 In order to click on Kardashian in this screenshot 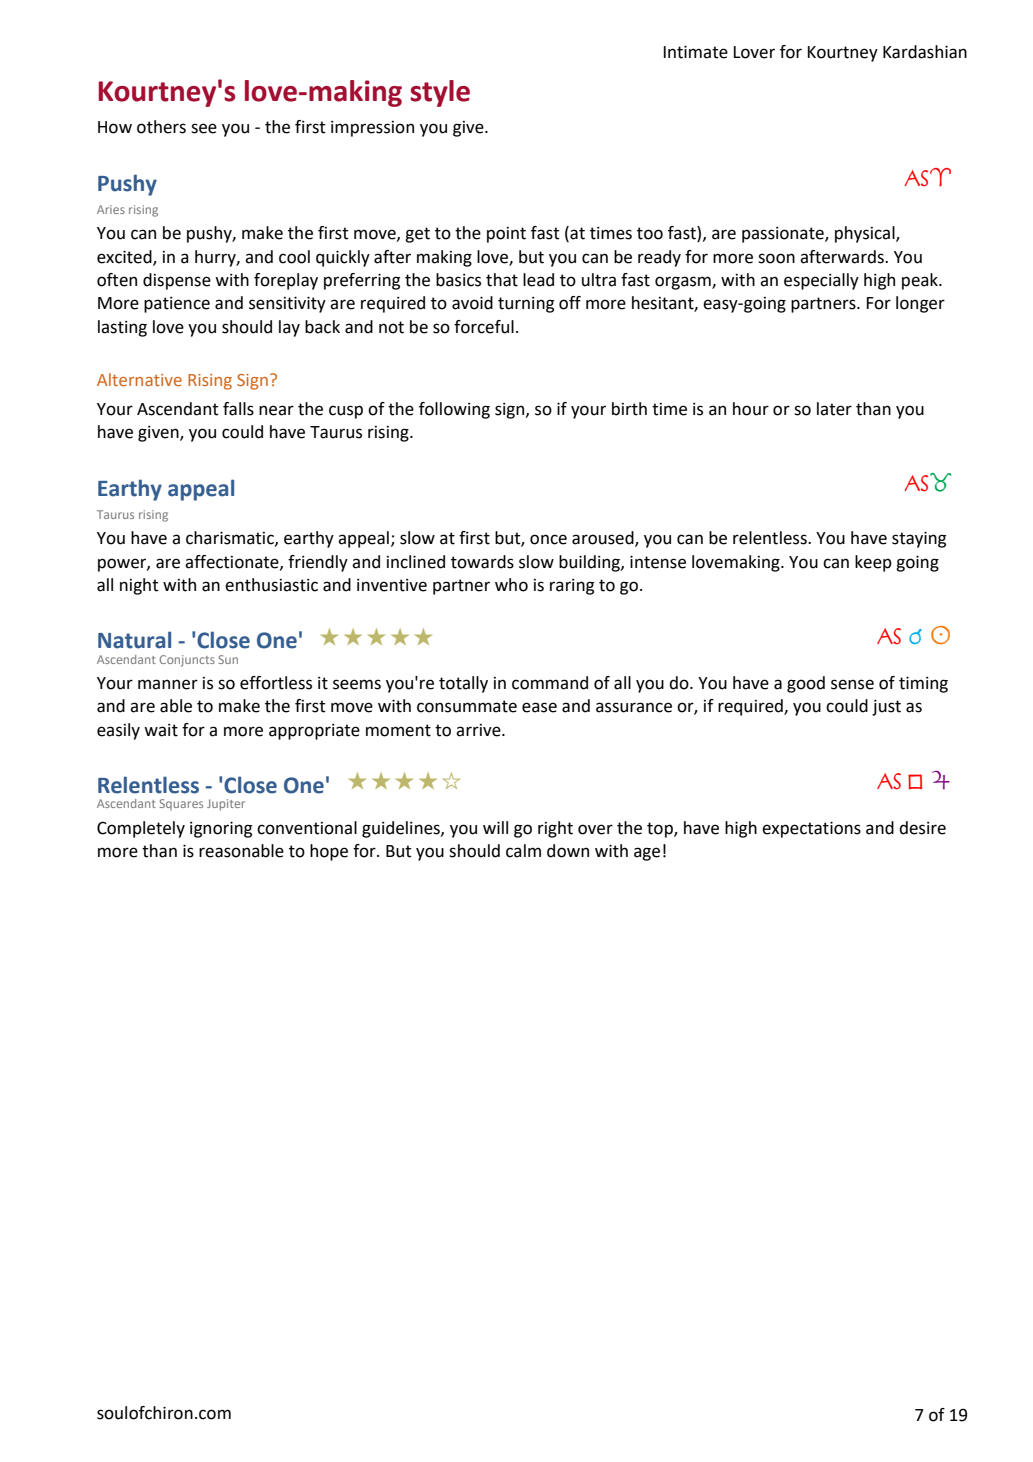, I will do `click(925, 52)`.
